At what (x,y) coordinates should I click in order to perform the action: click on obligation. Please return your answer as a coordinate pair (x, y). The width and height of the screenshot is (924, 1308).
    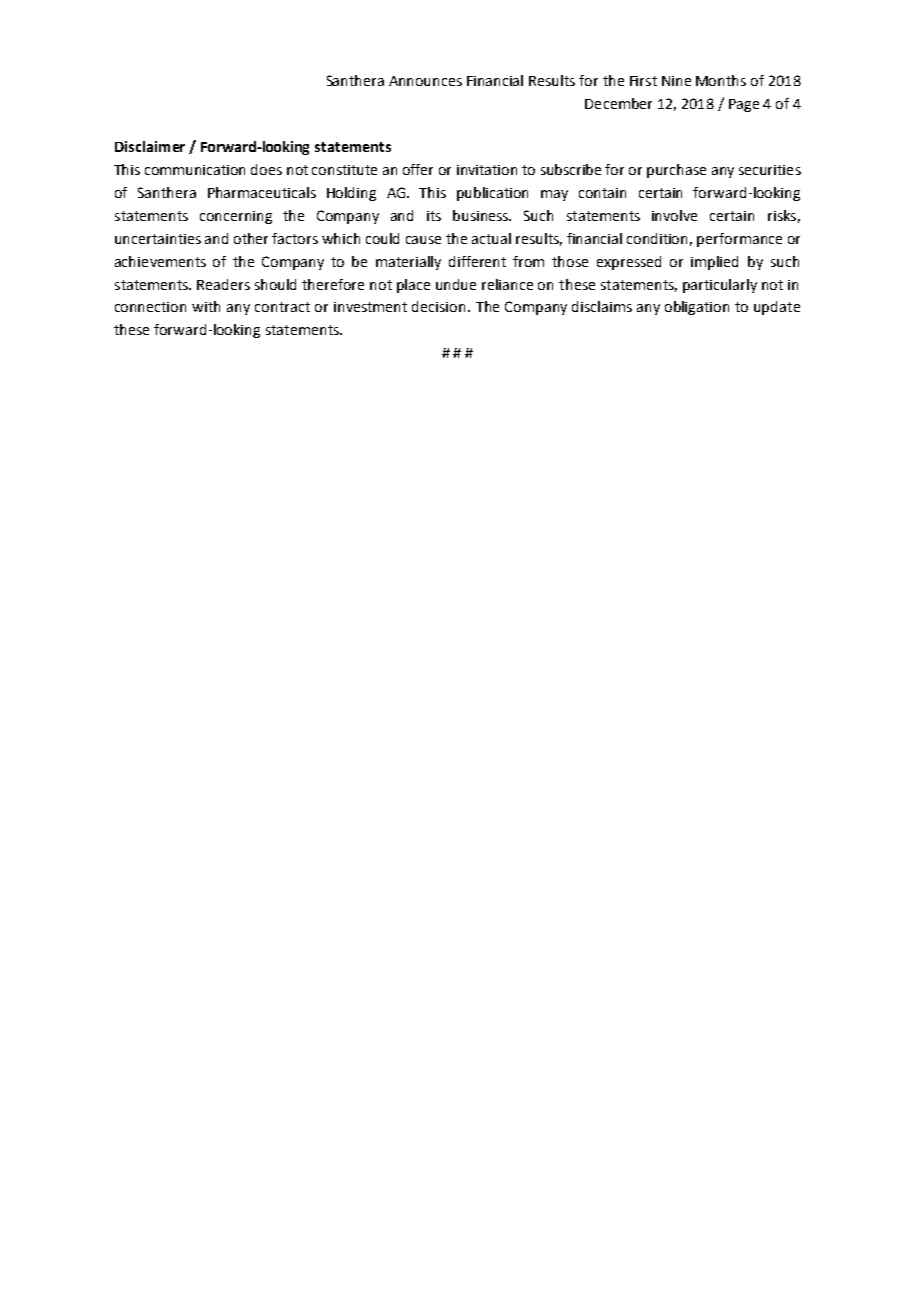
    Looking at the image, I should click on (697, 308).
